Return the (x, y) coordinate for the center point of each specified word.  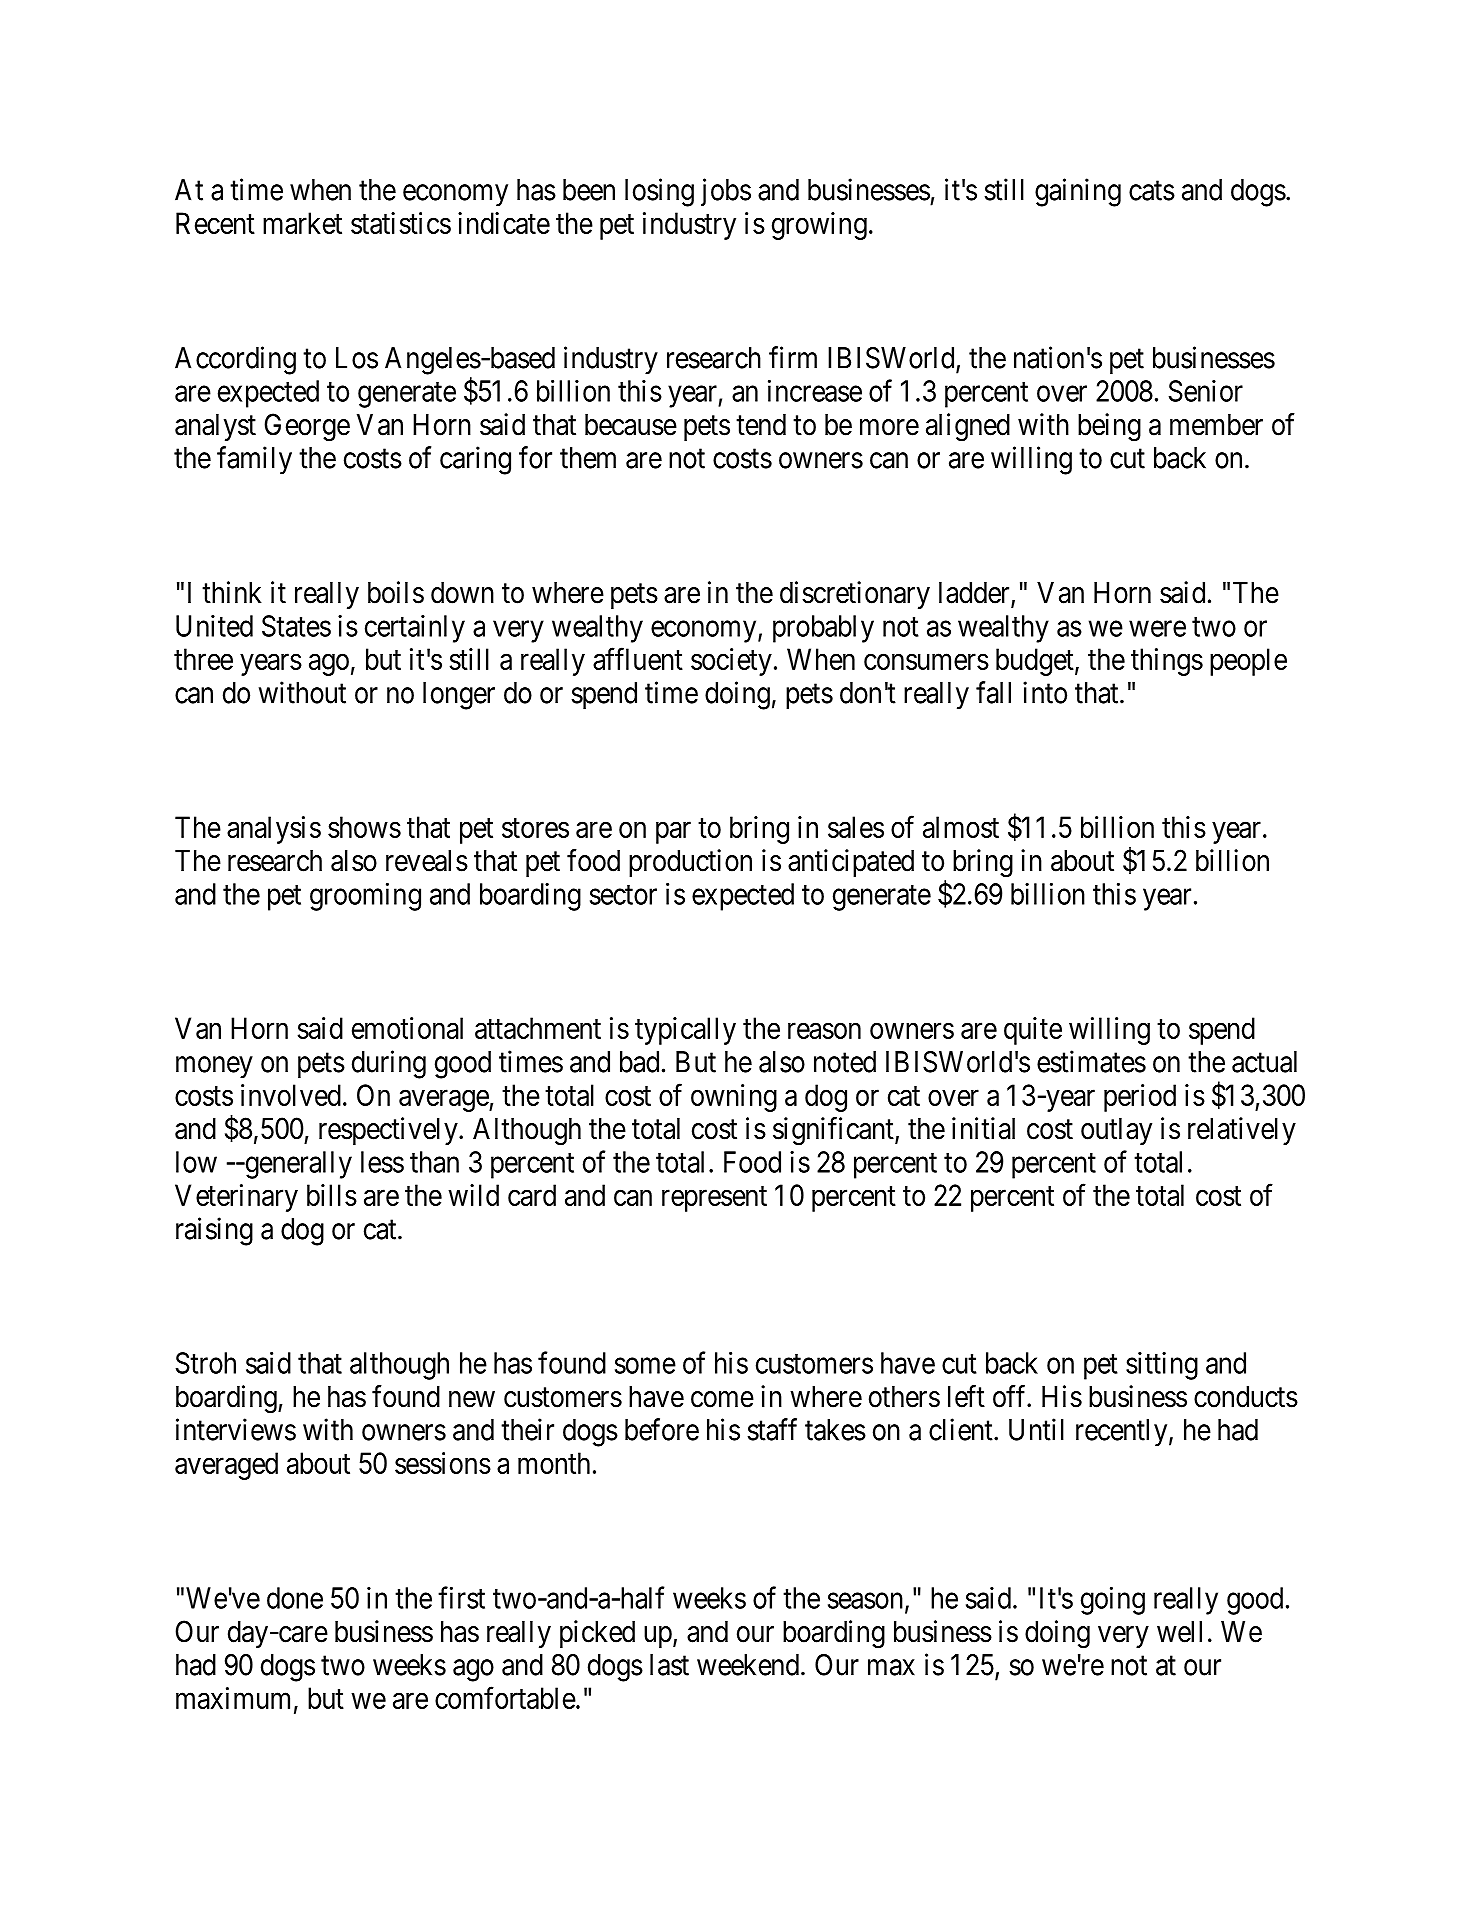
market (302, 223)
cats (1152, 191)
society (731, 662)
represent (714, 1199)
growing (819, 226)
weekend (749, 1665)
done (295, 1598)
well (1179, 1632)
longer (459, 696)
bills (332, 1195)
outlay (1116, 1131)
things (1167, 662)
